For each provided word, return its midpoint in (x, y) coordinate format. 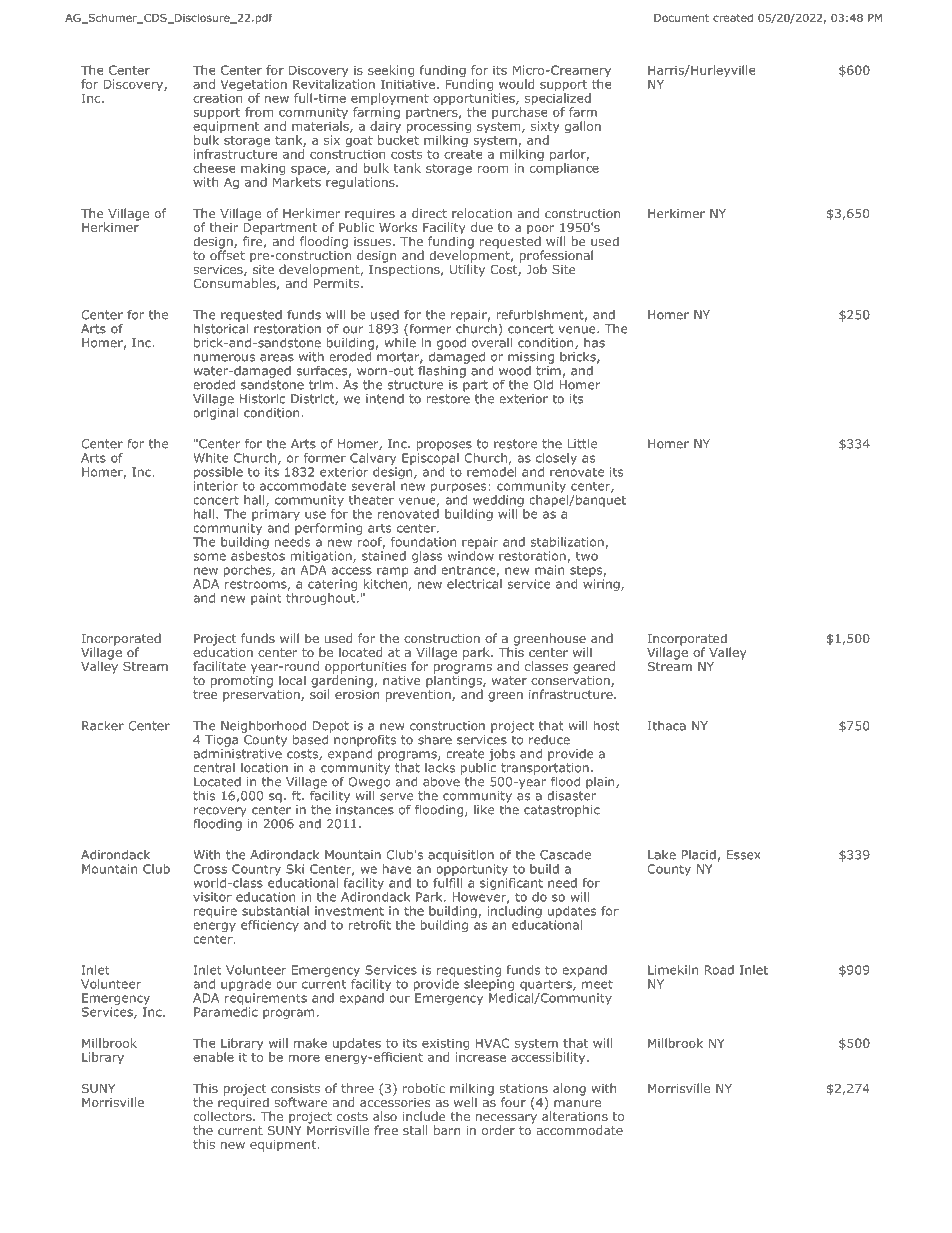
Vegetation (253, 86)
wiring (602, 585)
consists (295, 1088)
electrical (474, 582)
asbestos (258, 554)
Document (681, 18)
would (516, 84)
